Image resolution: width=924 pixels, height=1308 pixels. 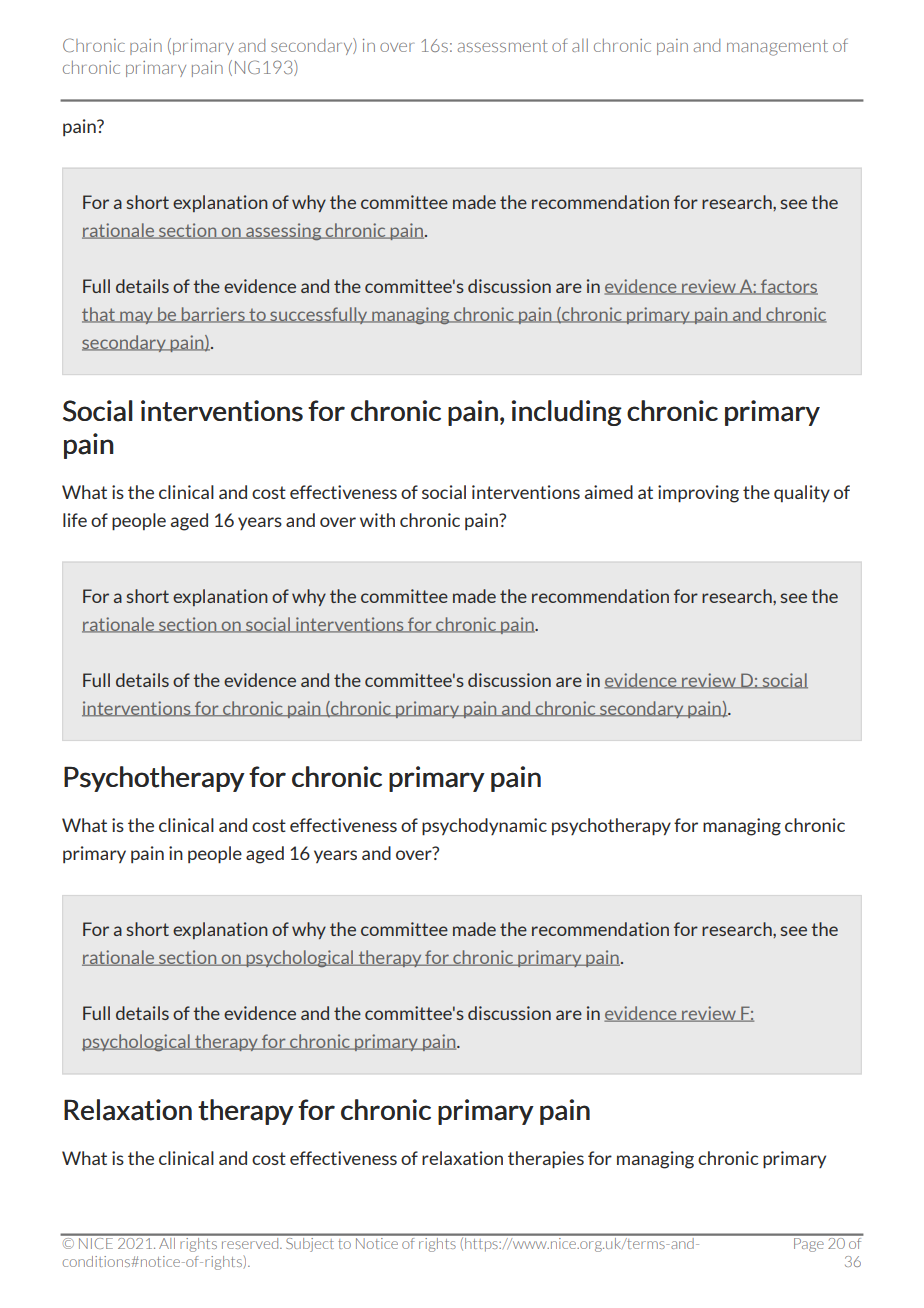 I want to click on management, so click(x=777, y=48).
